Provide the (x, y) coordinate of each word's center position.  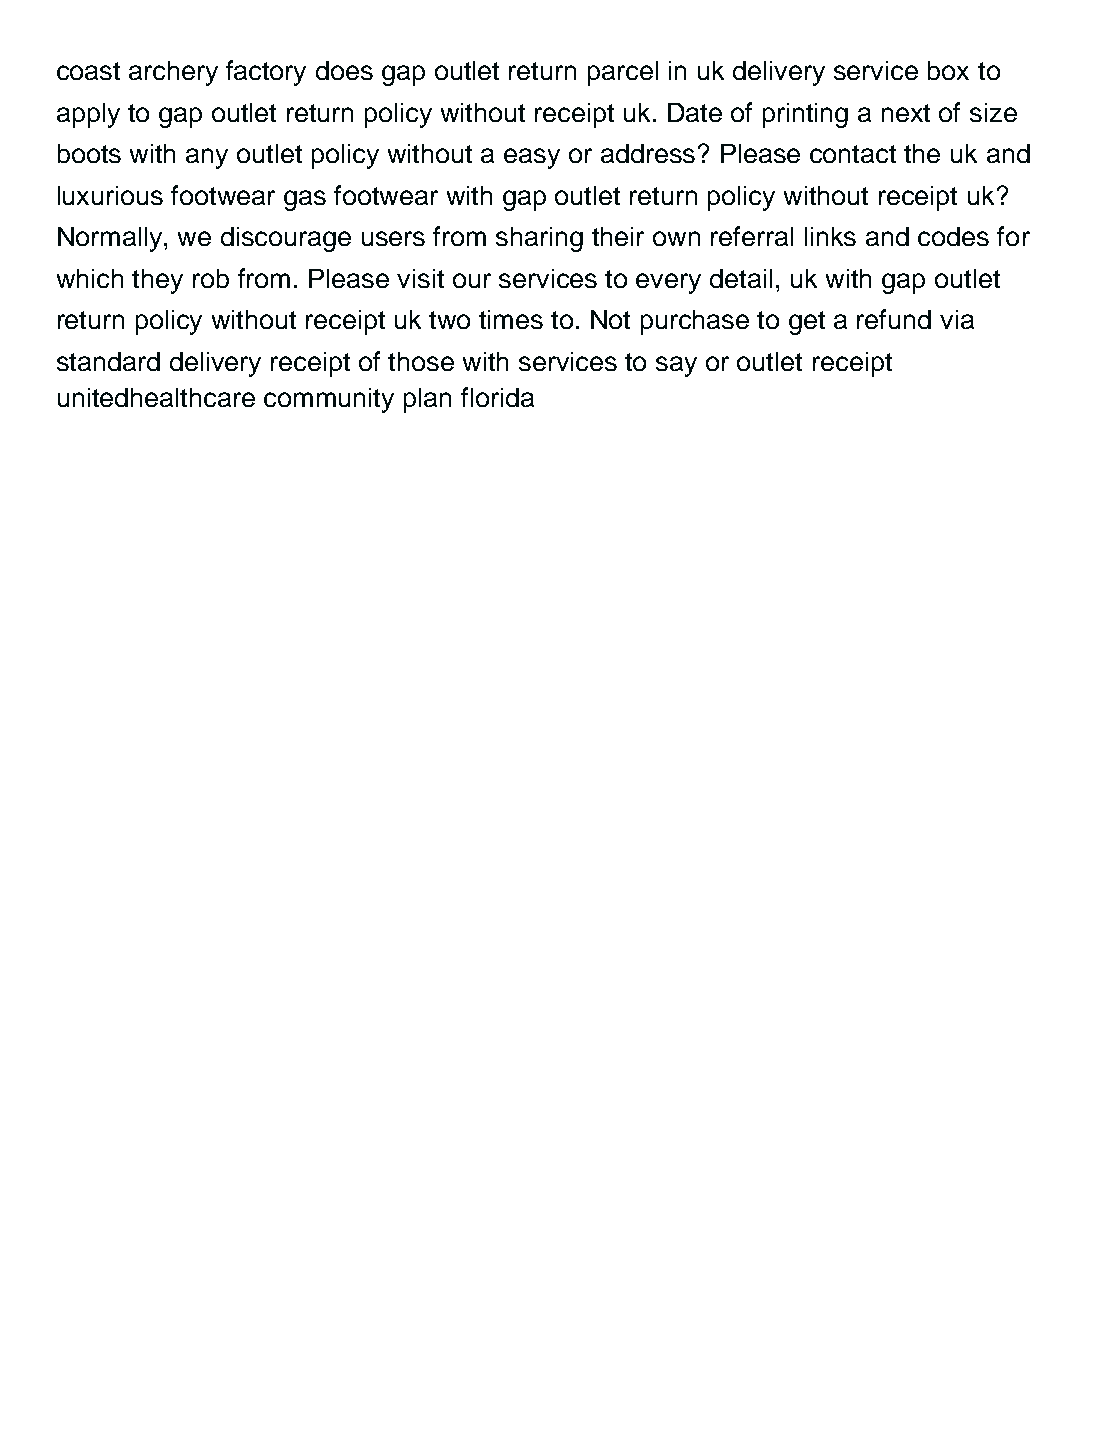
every (668, 283)
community (329, 400)
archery (173, 73)
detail (741, 278)
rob (211, 278)
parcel (623, 73)
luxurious (110, 195)
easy (532, 158)
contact (853, 154)
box (948, 70)
